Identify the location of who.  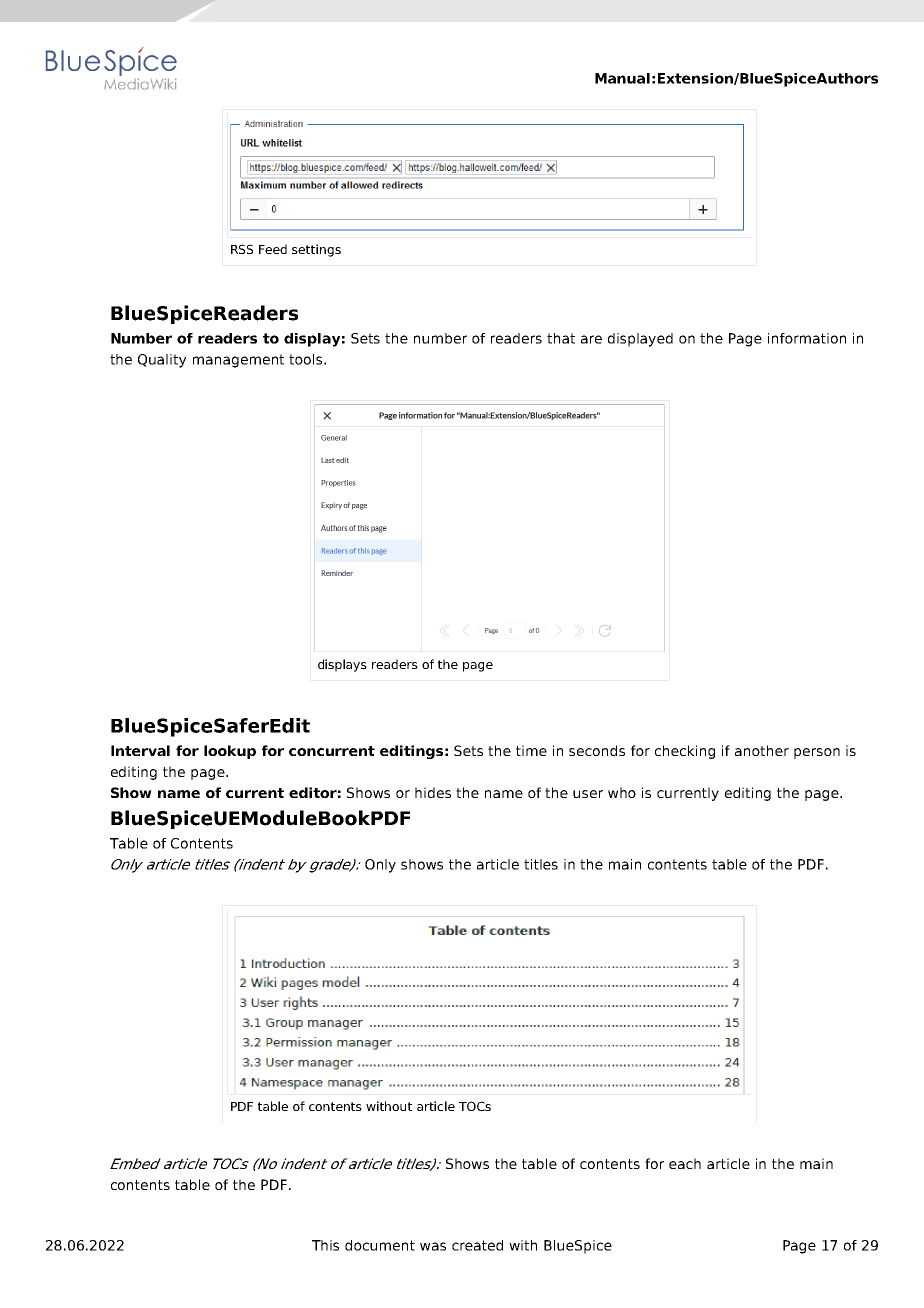
(622, 792).
